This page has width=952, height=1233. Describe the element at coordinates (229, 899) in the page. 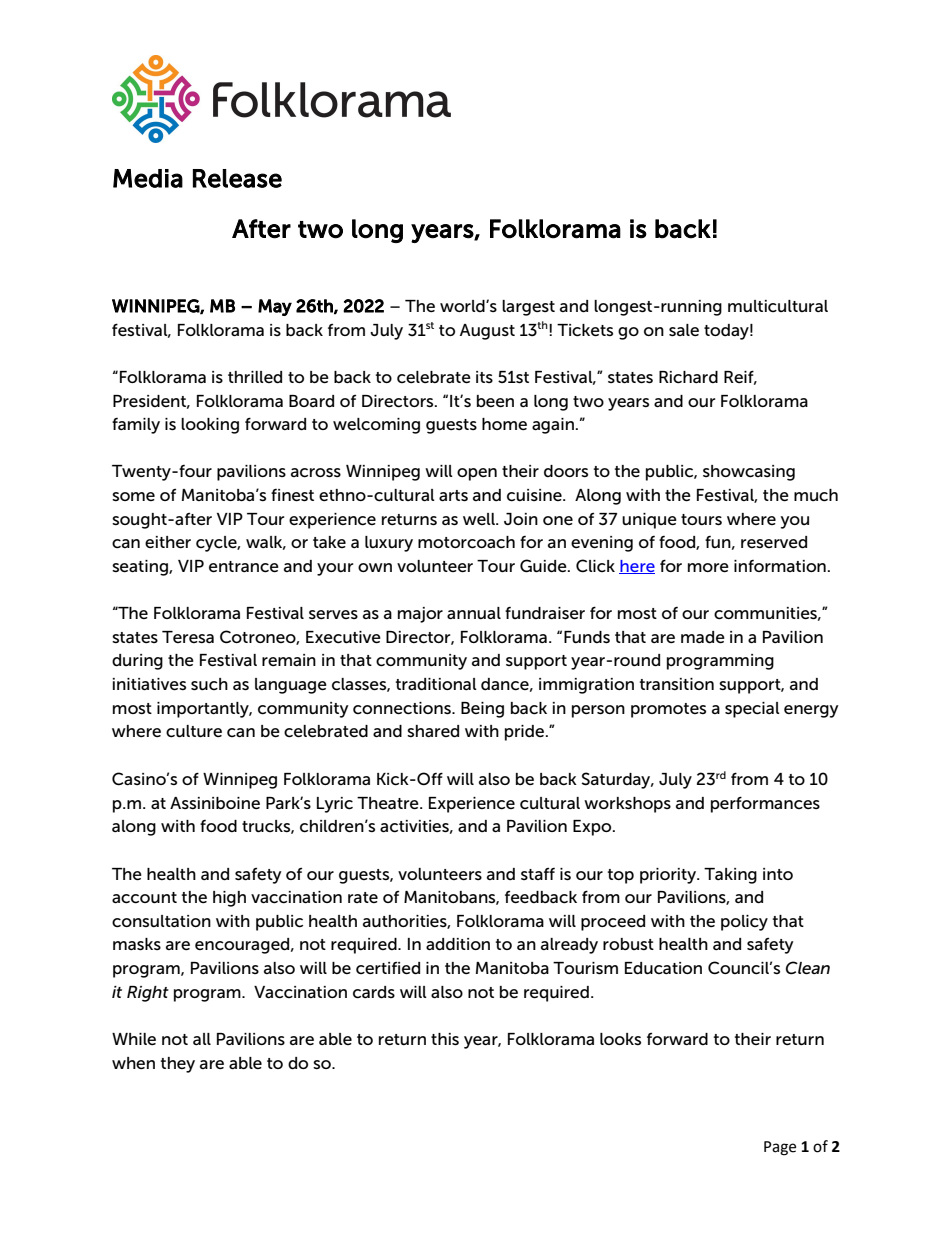

I see `high` at that location.
